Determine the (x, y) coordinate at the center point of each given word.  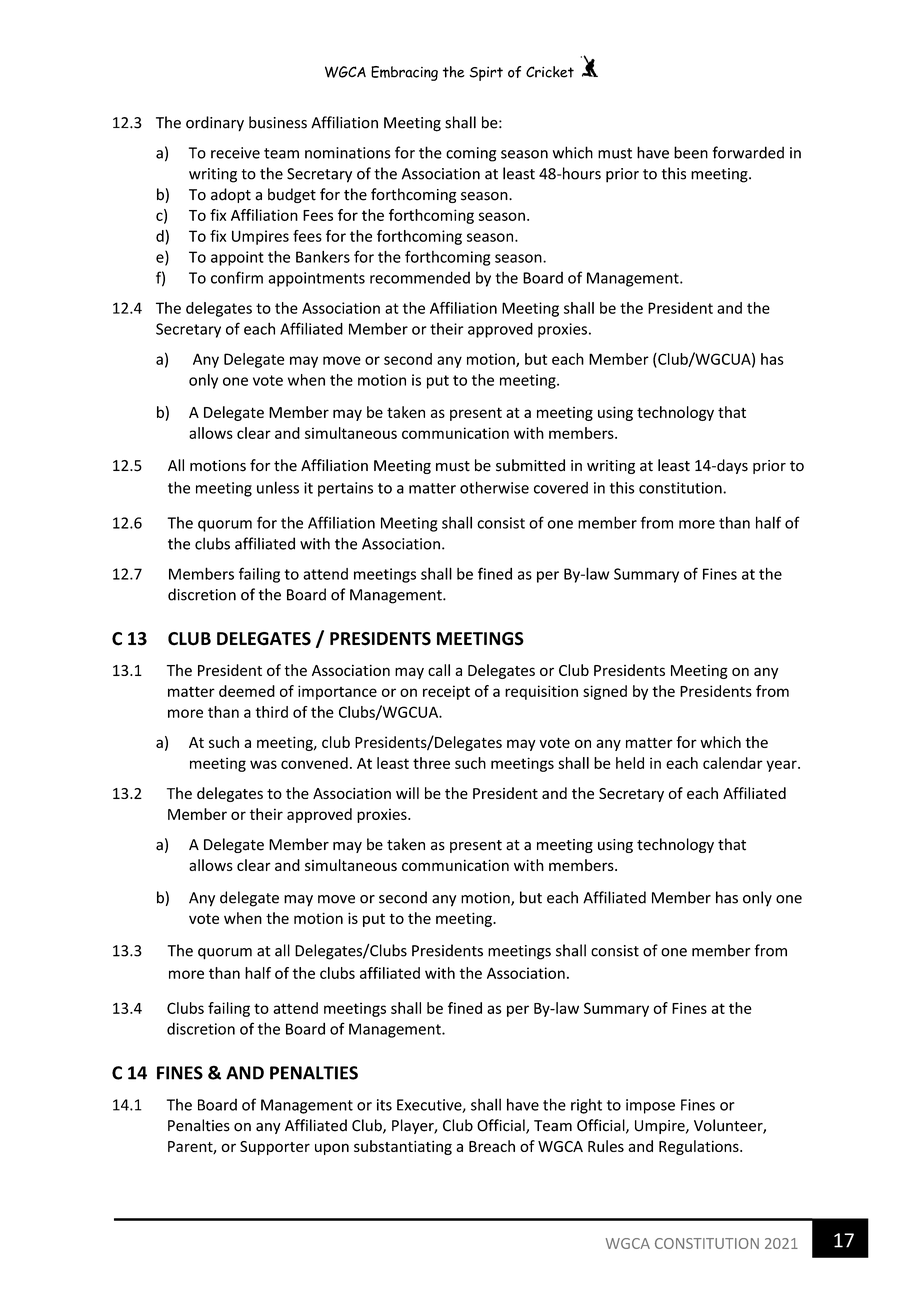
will (407, 793)
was (263, 764)
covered (561, 487)
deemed (247, 691)
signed (605, 692)
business (278, 122)
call (439, 670)
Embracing (404, 73)
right (586, 1106)
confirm (237, 277)
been (691, 152)
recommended (420, 277)
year (782, 766)
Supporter (275, 1148)
